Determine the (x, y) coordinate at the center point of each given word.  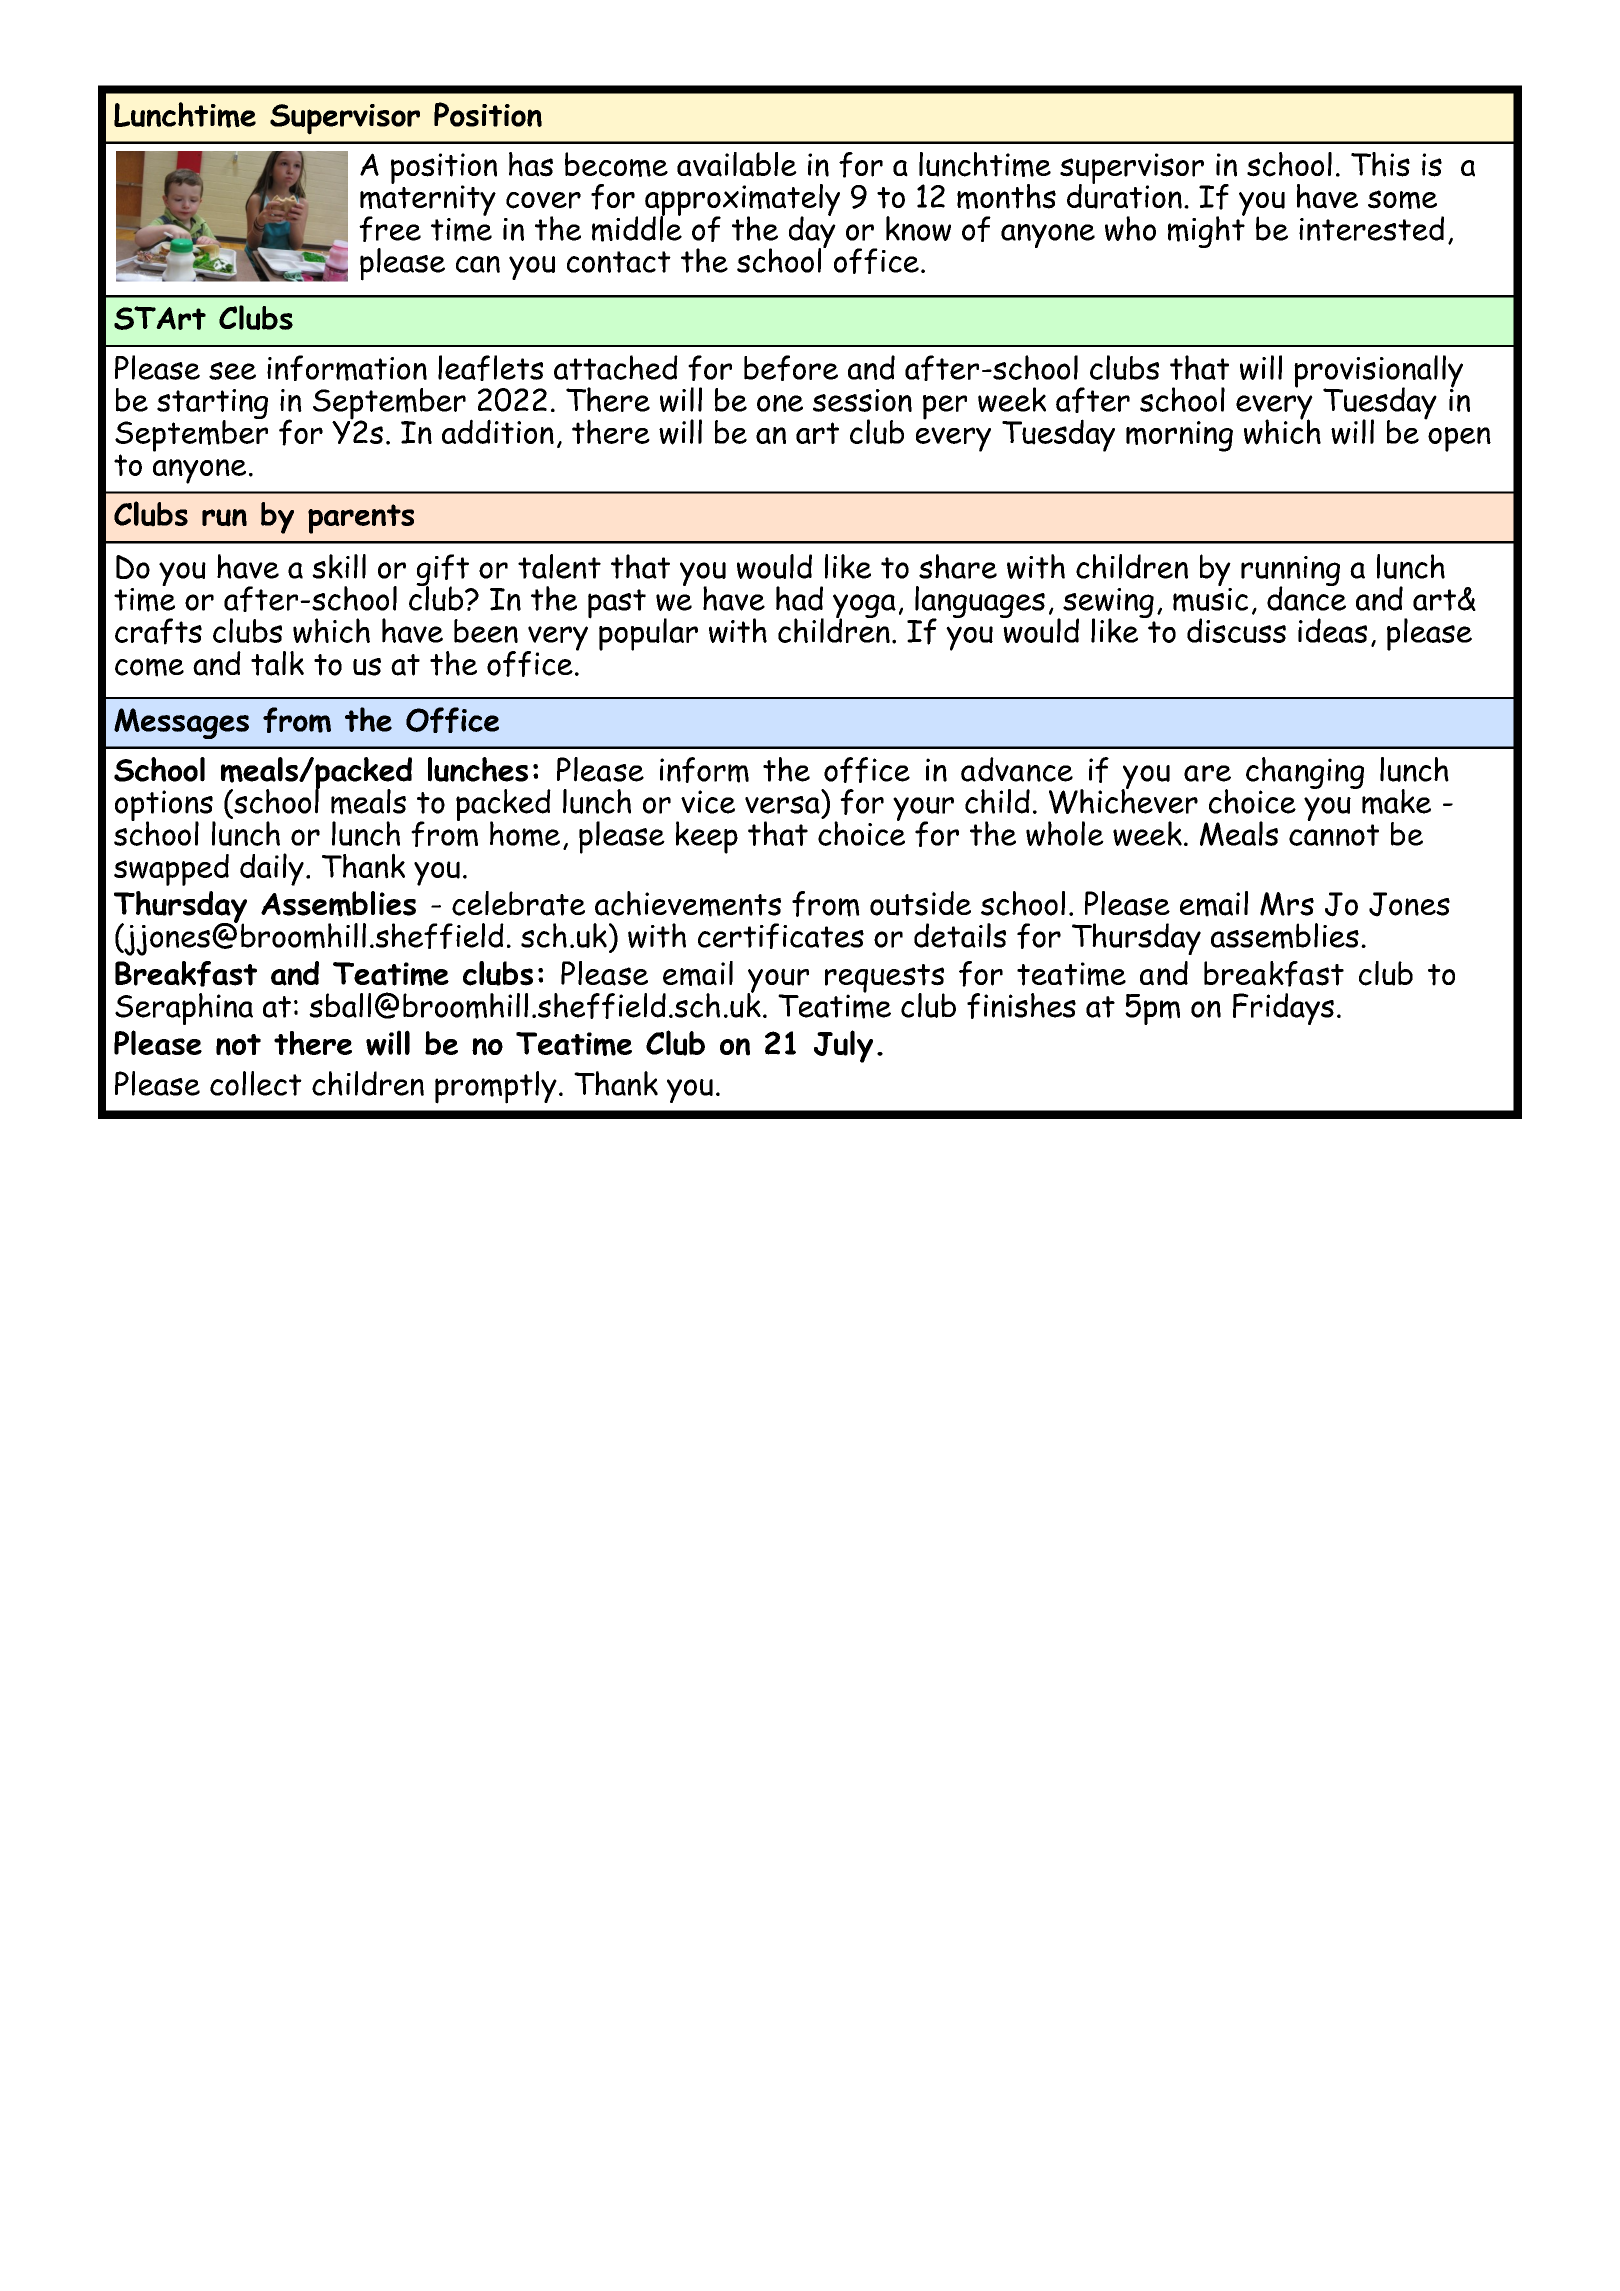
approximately (742, 201)
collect (256, 1083)
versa (782, 805)
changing (1305, 774)
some (1402, 199)
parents (361, 519)
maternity (428, 200)
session (862, 400)
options (165, 807)
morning (1179, 436)
